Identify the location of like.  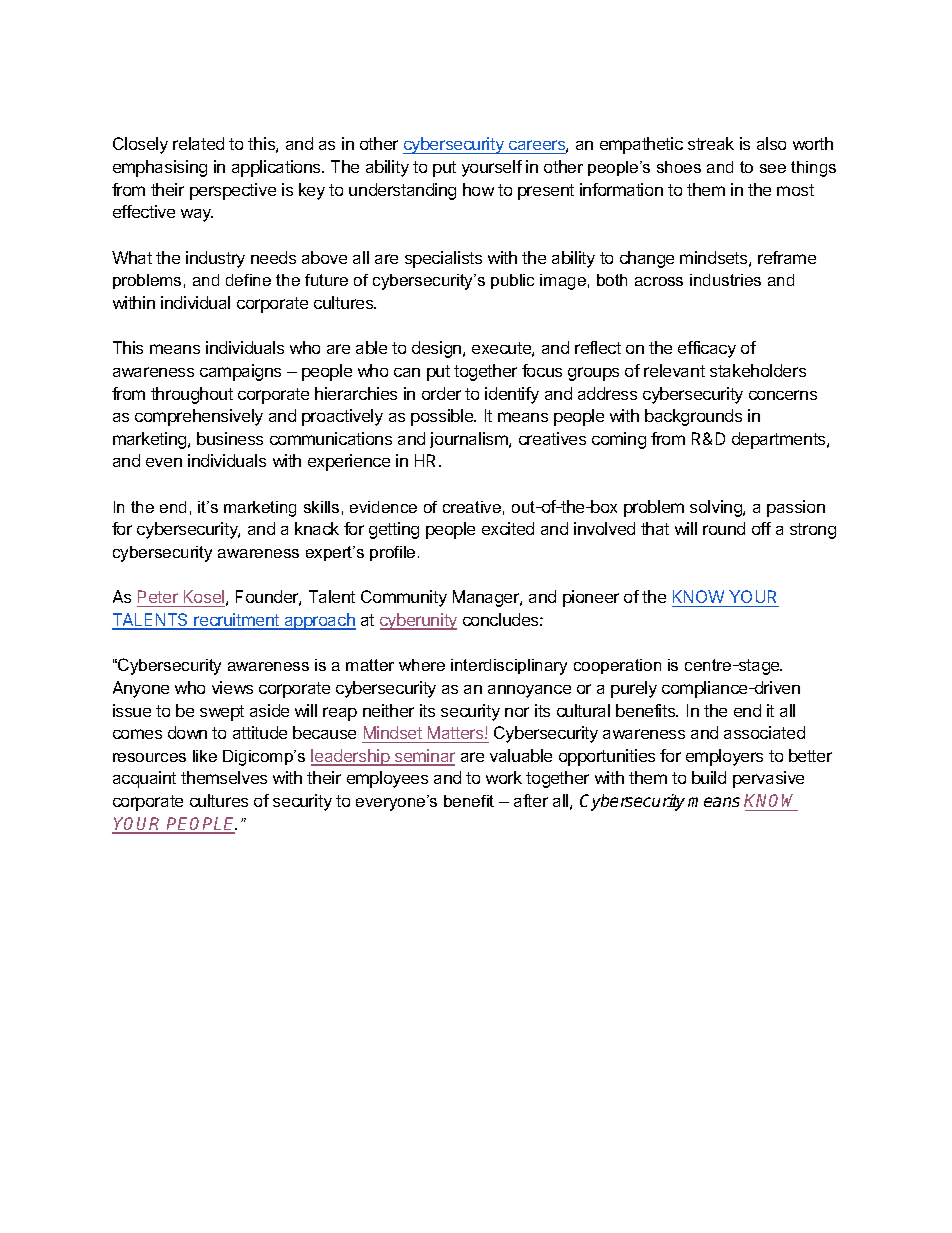
(205, 756).
